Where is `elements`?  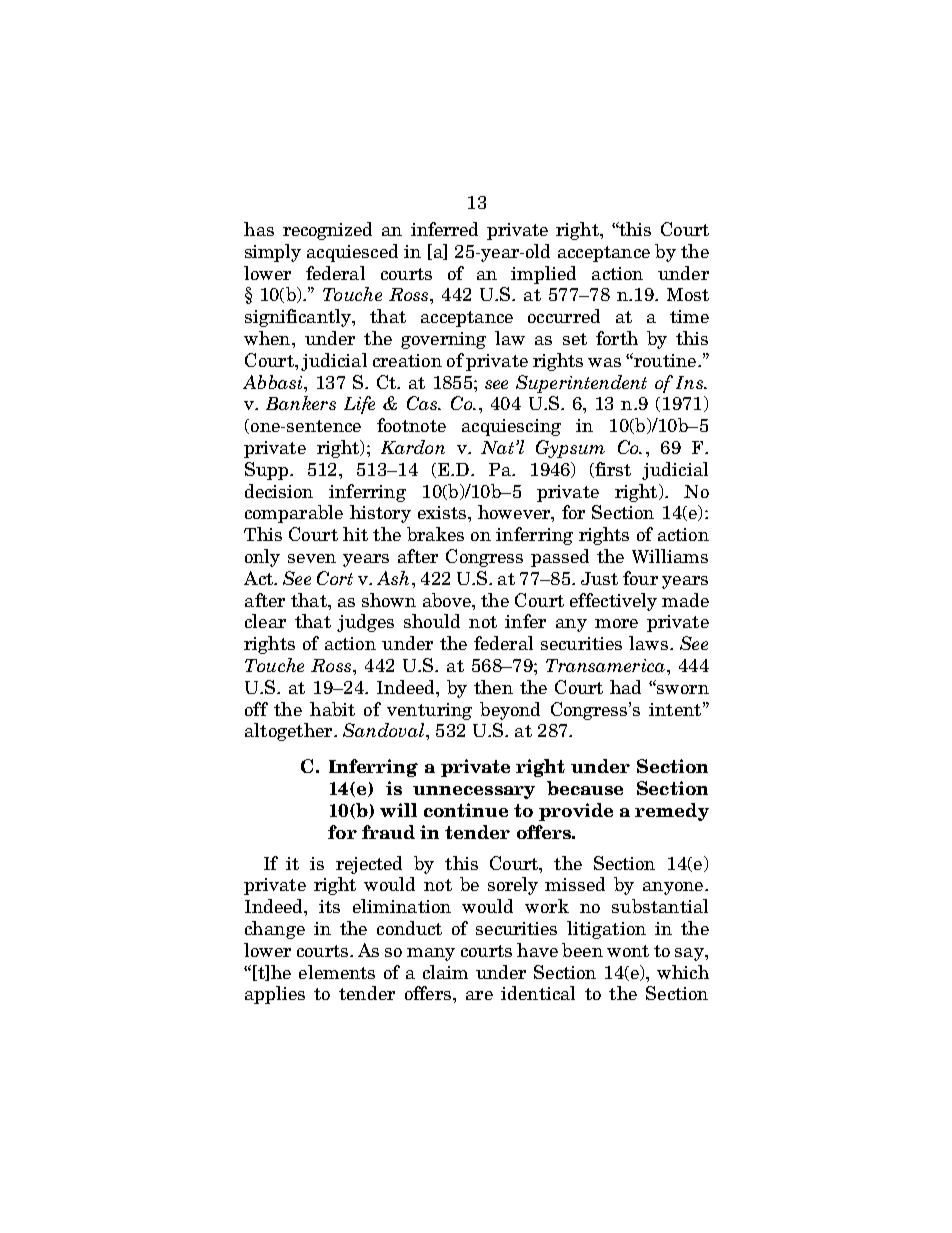
elements is located at coordinates (337, 972).
